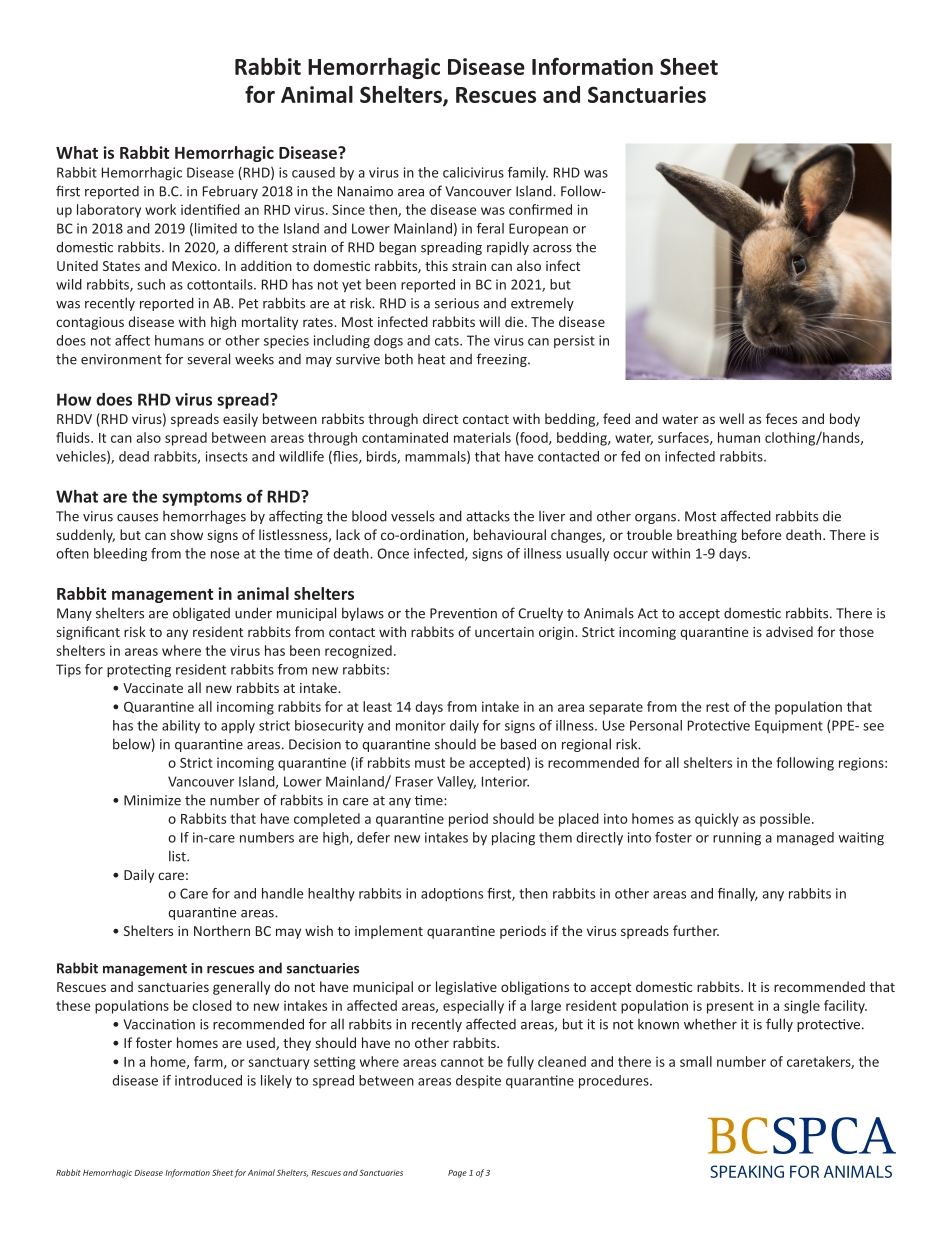  What do you see at coordinates (738, 894) in the page?
I see `finally` at bounding box center [738, 894].
